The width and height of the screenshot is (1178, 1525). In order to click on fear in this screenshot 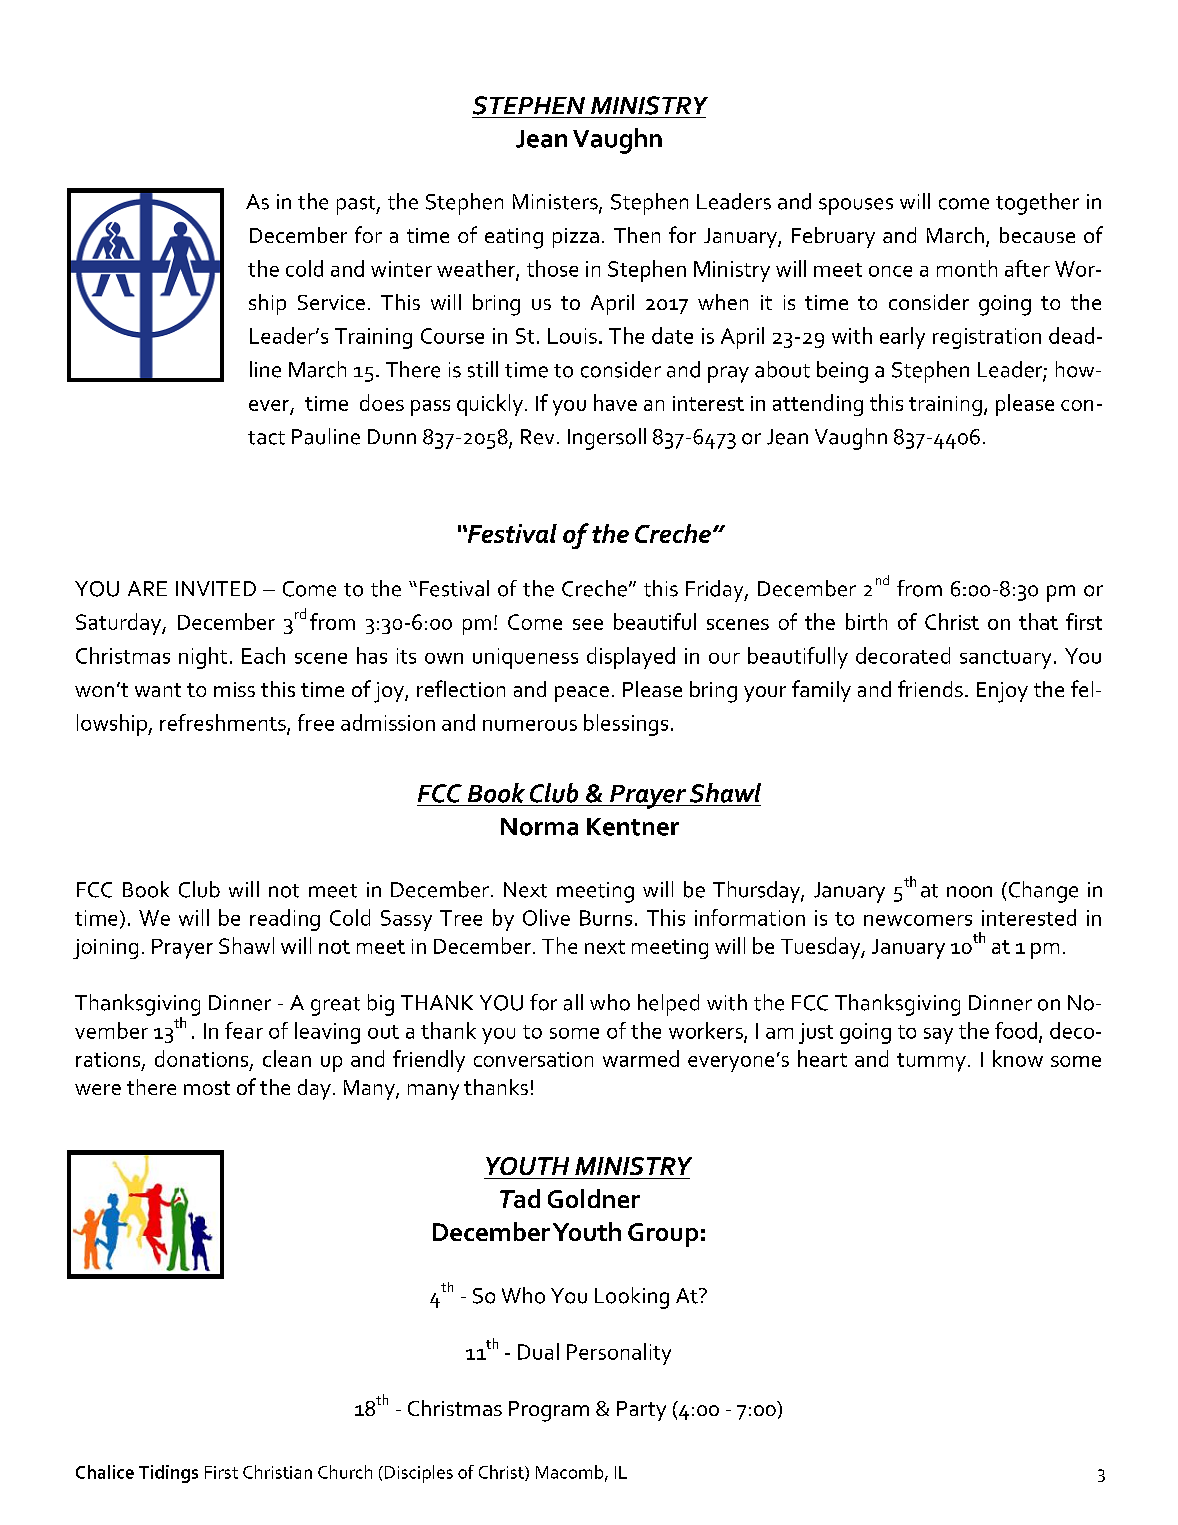, I will do `click(244, 1030)`.
